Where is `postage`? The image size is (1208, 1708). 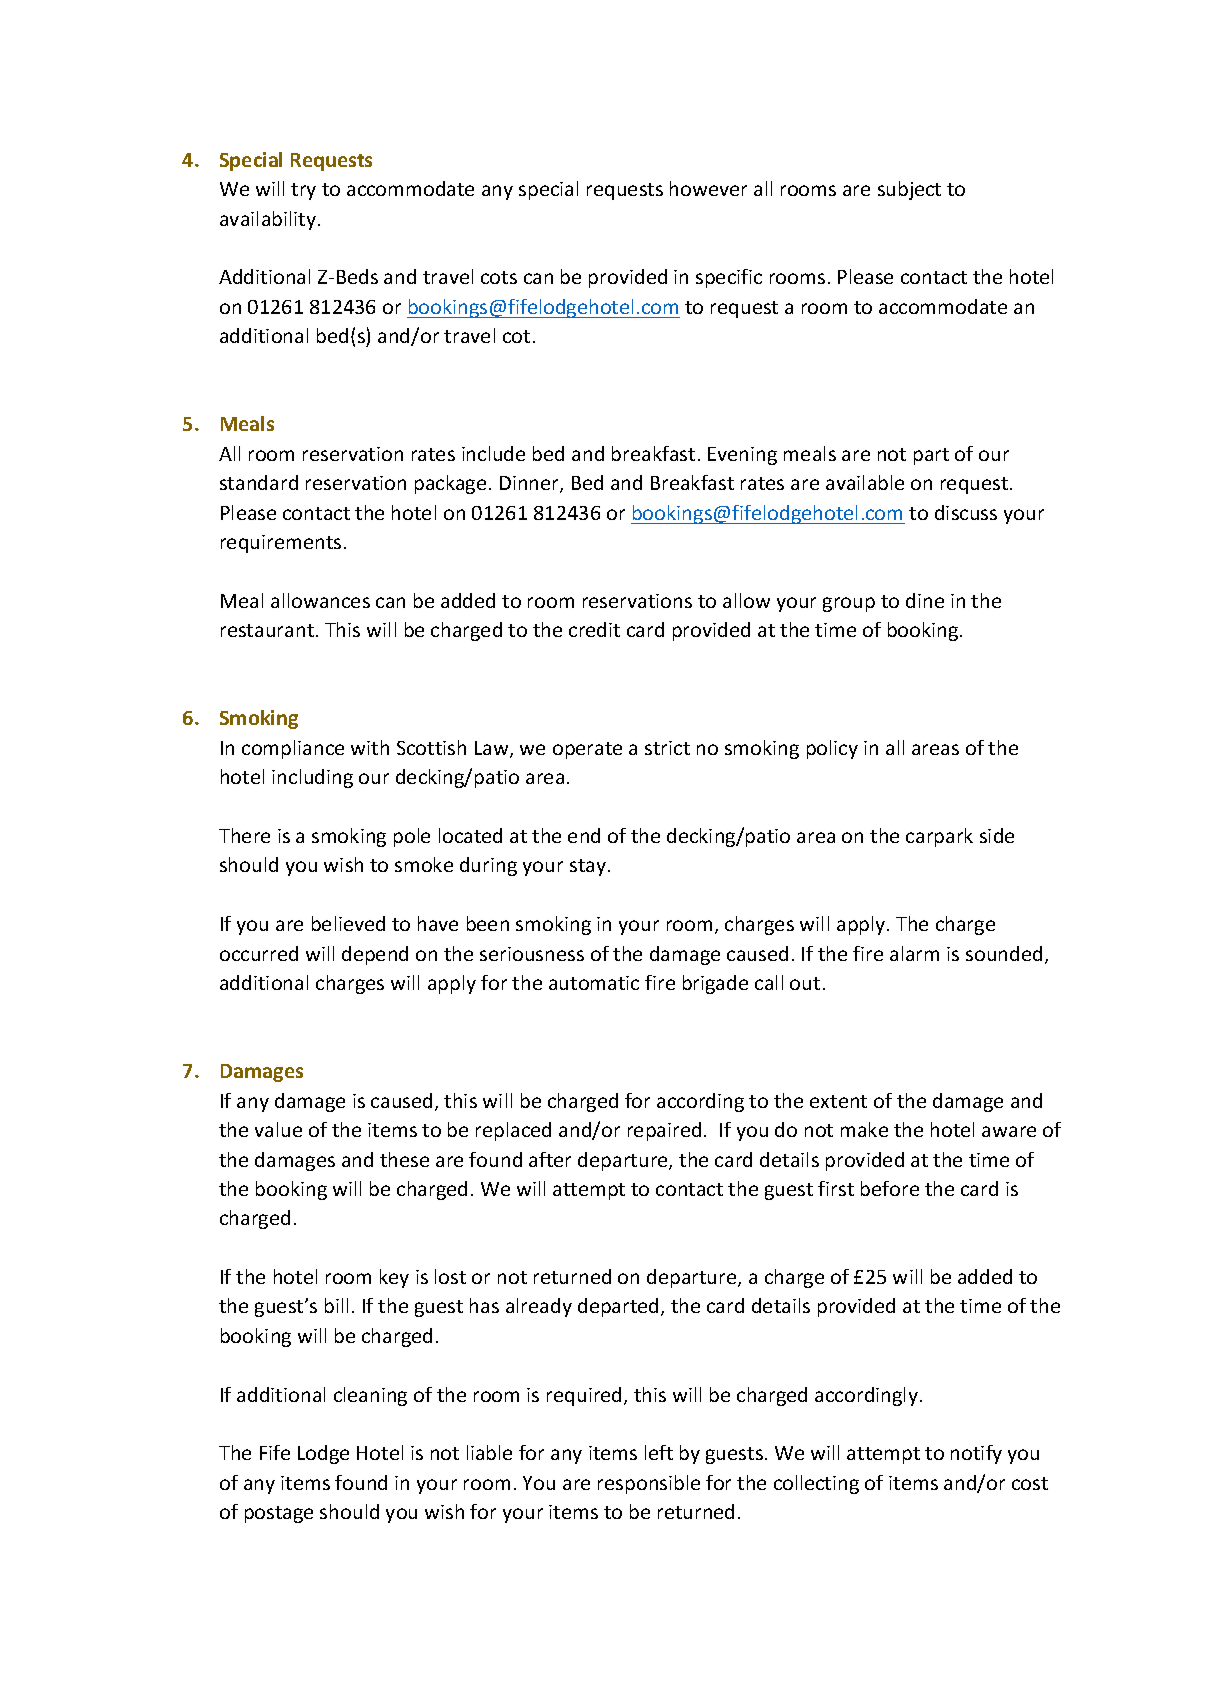
postage is located at coordinates (279, 1514).
